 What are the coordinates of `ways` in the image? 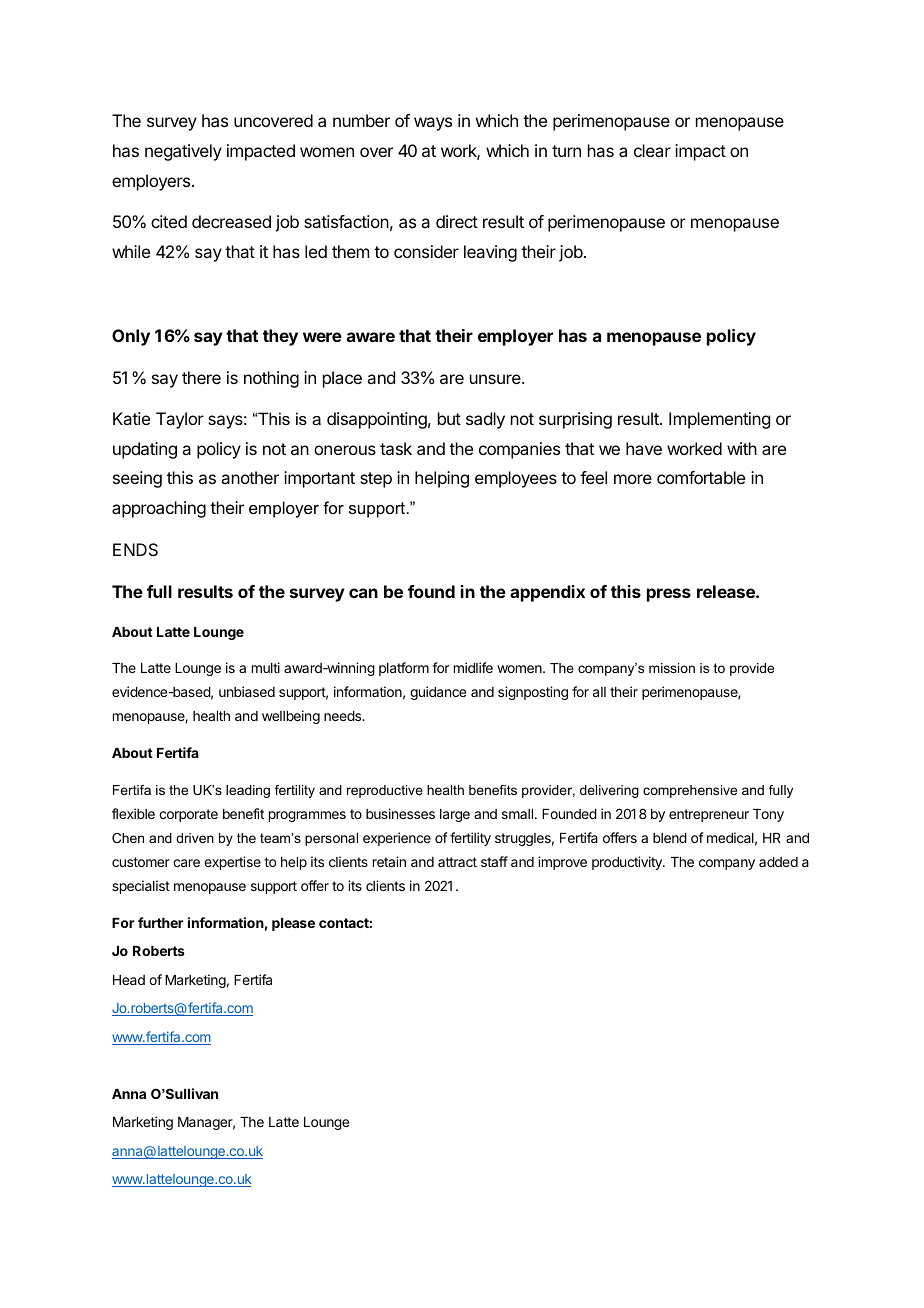 It's located at (433, 124).
